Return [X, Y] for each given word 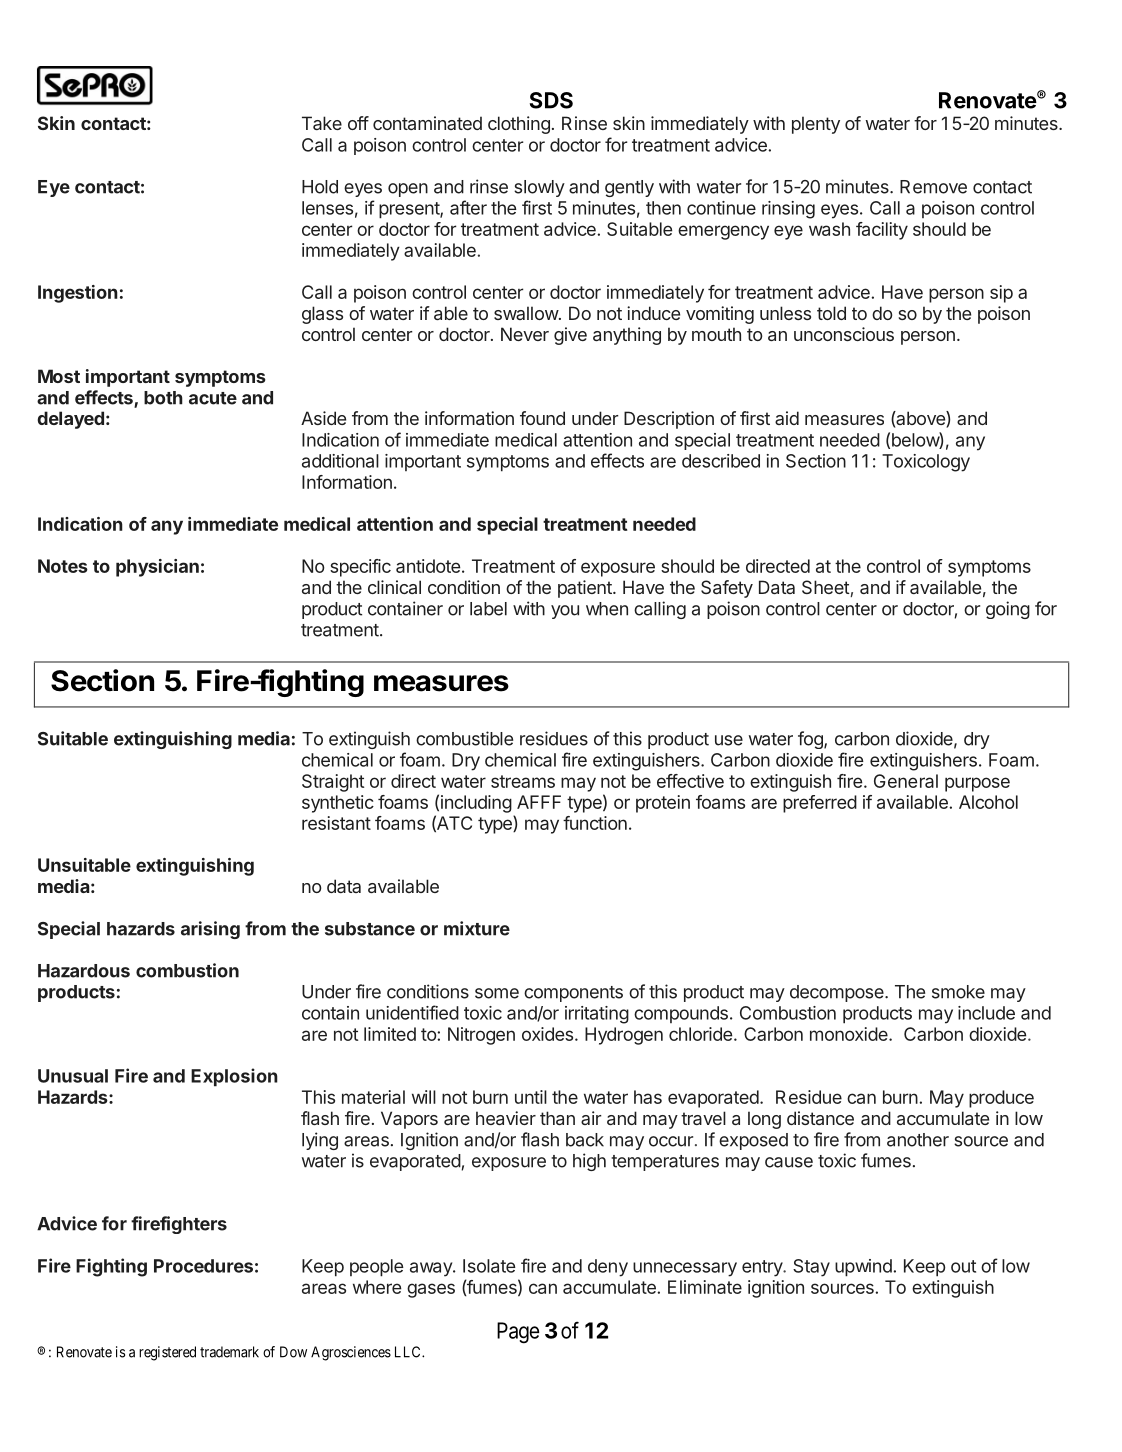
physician [157, 568]
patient [586, 589]
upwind [864, 1268]
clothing [519, 125]
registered [167, 1353]
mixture [477, 928]
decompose [838, 993]
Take [322, 123]
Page [518, 1333]
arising [210, 930]
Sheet [826, 588]
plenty [816, 125]
